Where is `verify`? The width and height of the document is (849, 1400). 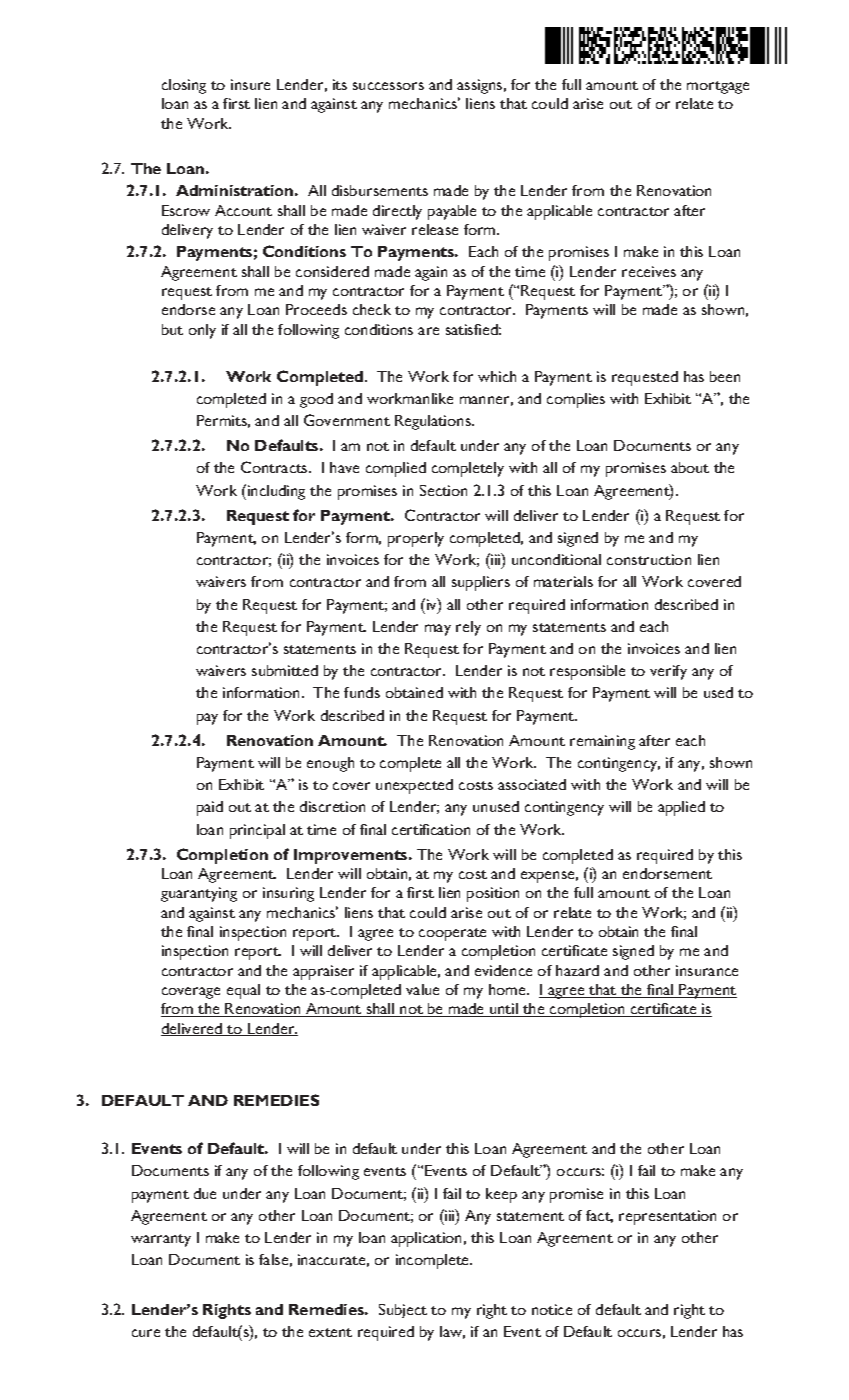
verify is located at coordinates (668, 672).
